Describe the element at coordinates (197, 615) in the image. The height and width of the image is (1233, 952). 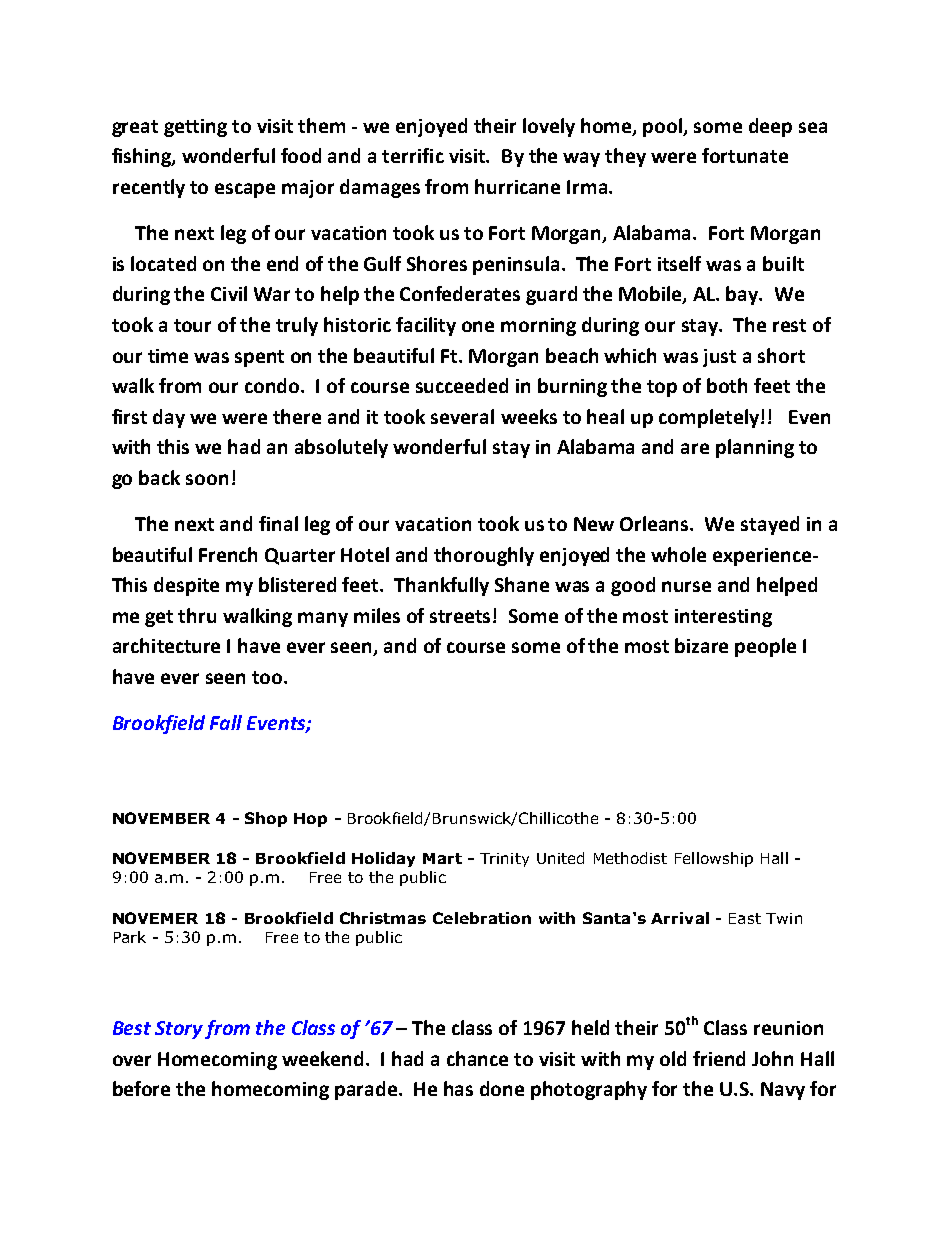
I see `thru` at that location.
